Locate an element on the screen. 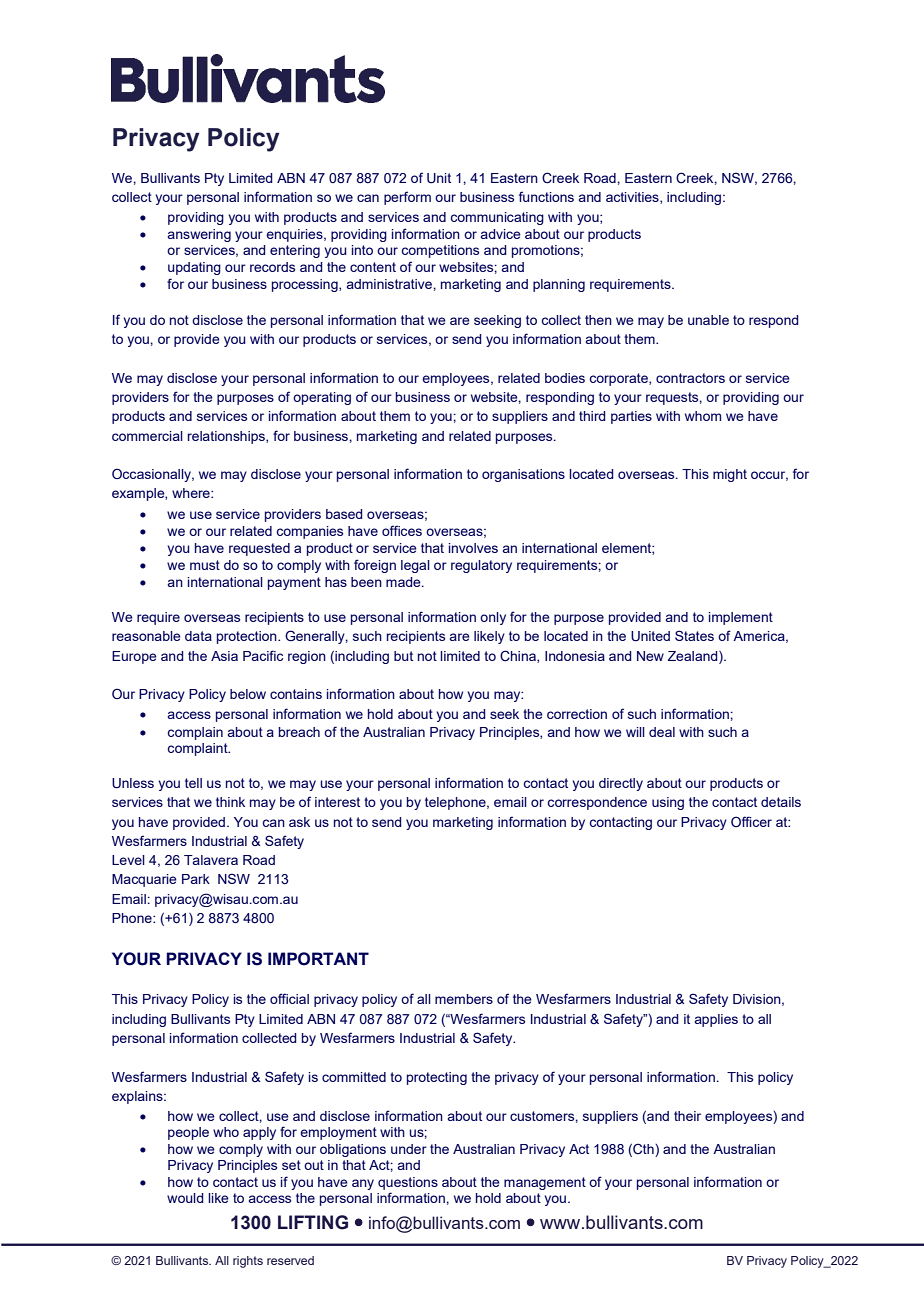 Image resolution: width=924 pixels, height=1308 pixels. questions is located at coordinates (408, 1185).
